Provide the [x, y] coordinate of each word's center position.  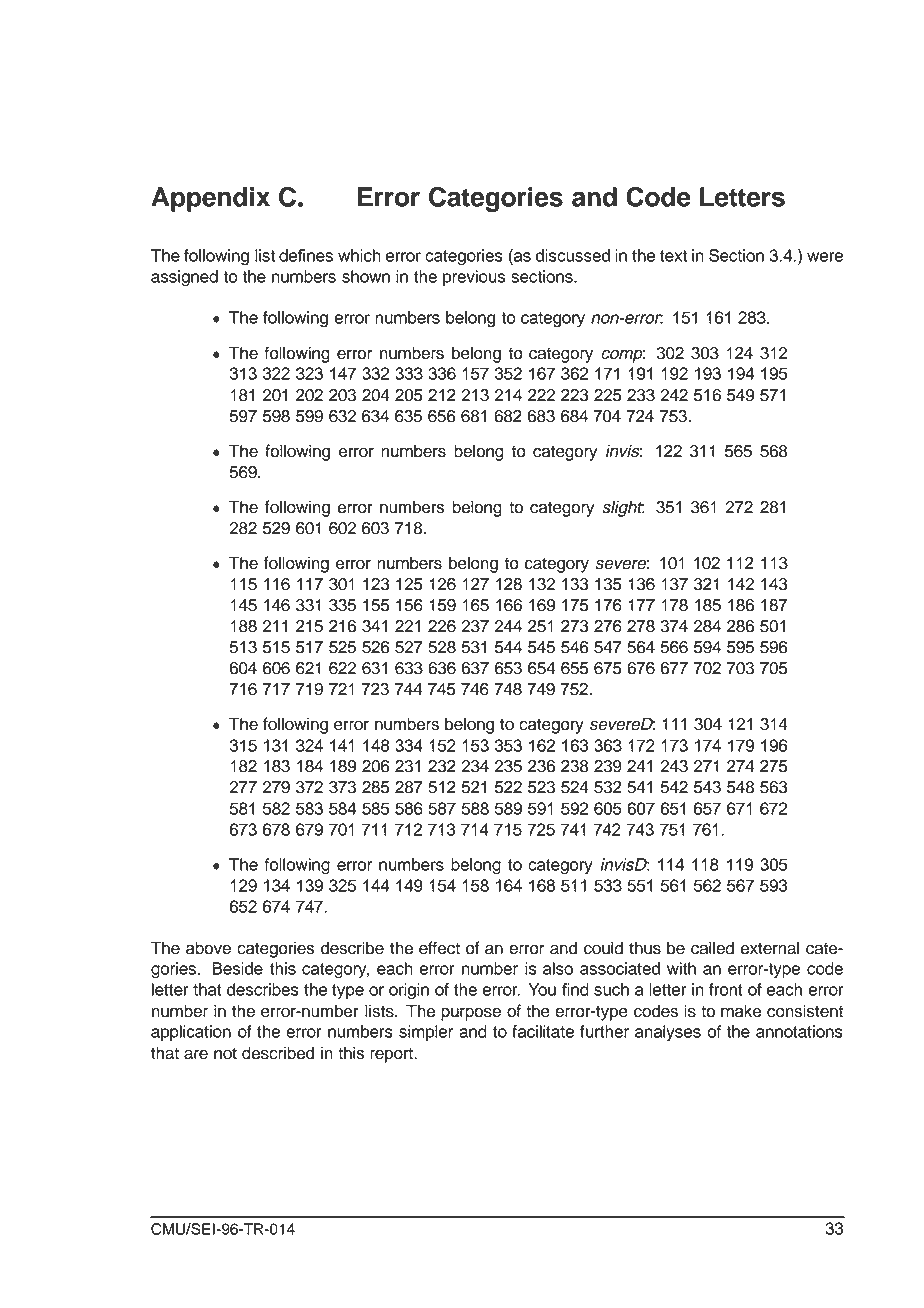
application [191, 1033]
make [741, 1011]
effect [439, 948]
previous [474, 278]
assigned [184, 278]
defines [306, 255]
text [673, 256]
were [825, 257]
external [769, 948]
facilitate [543, 1031]
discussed [573, 255]
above [208, 948]
